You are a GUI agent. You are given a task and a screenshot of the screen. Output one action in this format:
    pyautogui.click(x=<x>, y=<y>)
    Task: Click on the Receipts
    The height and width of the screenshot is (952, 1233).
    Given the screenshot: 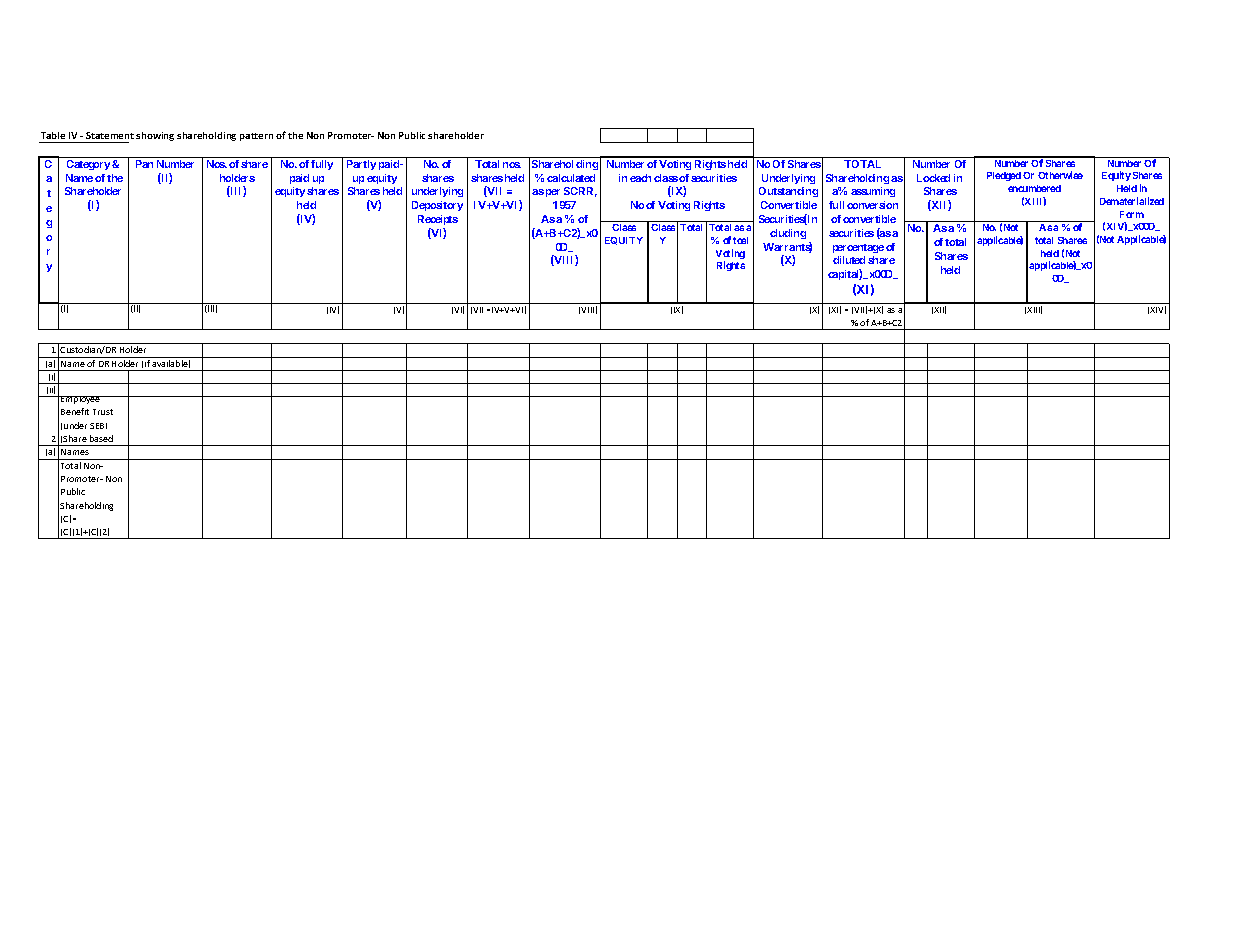 What is the action you would take?
    pyautogui.click(x=438, y=220)
